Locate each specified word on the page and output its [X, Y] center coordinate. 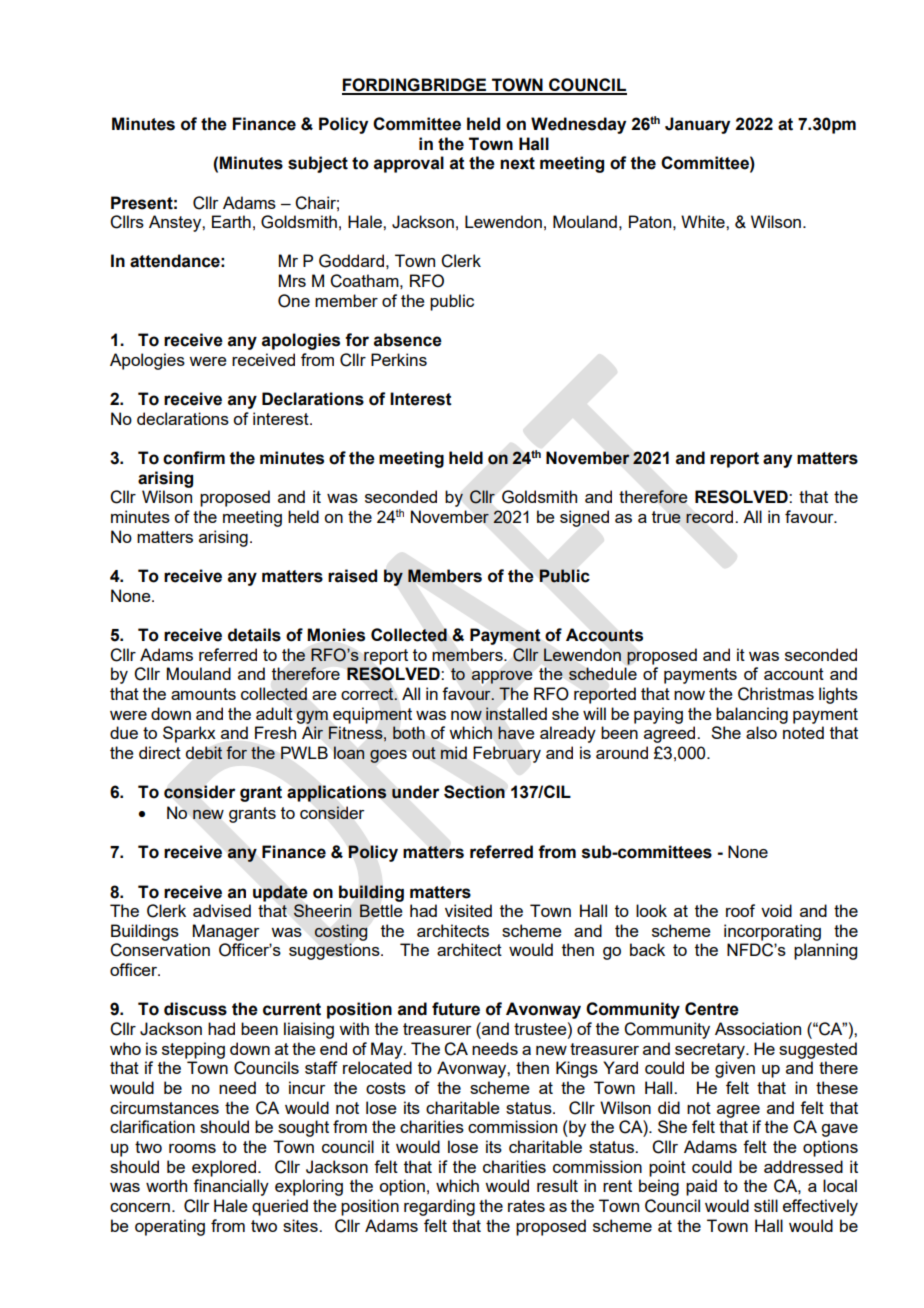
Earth [231, 221]
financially [231, 1187]
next [517, 163]
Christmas [776, 694]
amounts [203, 694]
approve [502, 677]
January [697, 125]
